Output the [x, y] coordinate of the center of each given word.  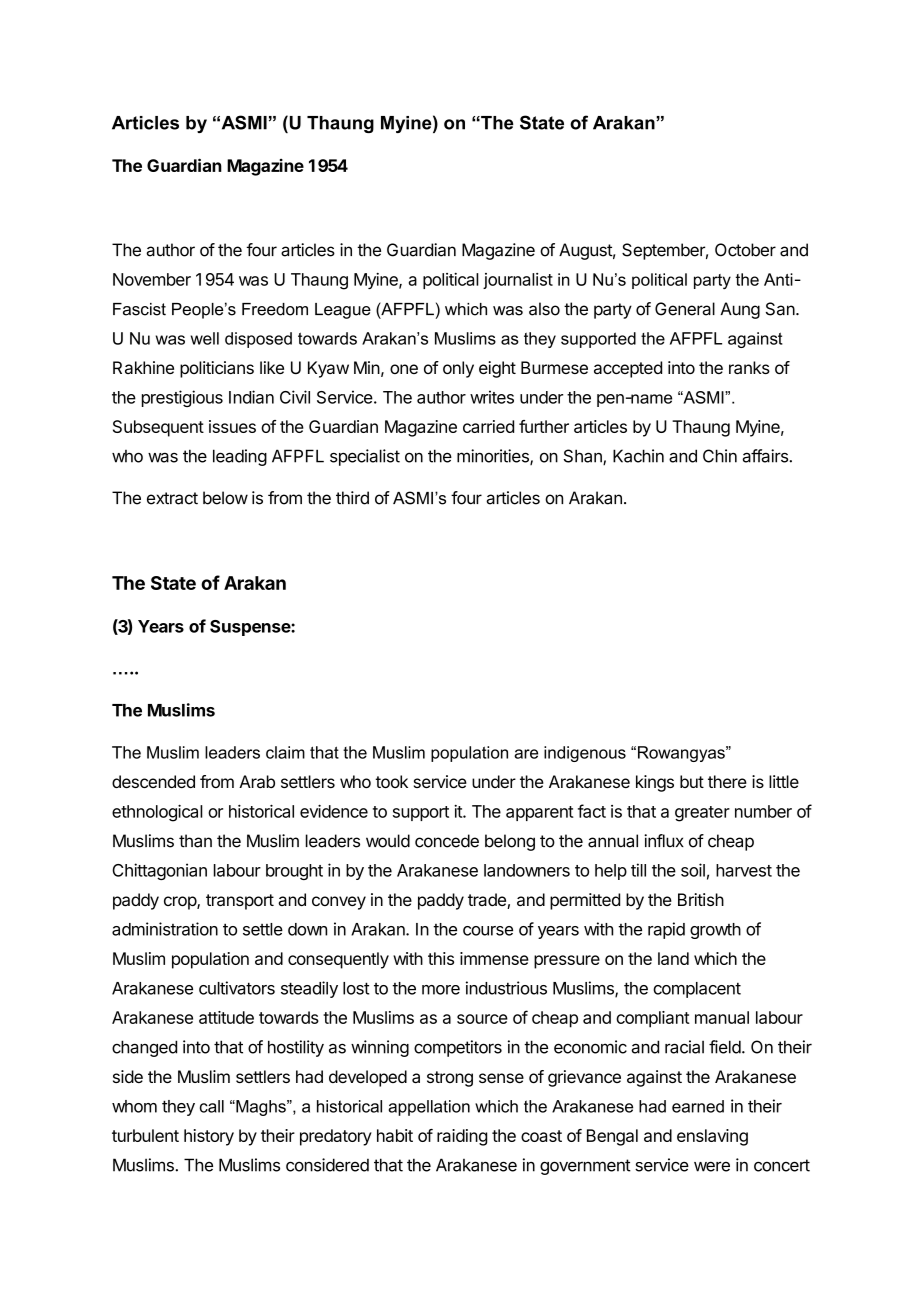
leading [240, 457]
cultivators [237, 988]
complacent [697, 990]
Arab [257, 781]
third [352, 498]
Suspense [251, 628]
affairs [766, 456]
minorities [494, 457]
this [441, 958]
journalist [518, 281]
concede [447, 841]
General [685, 309]
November [152, 279]
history [209, 1137]
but [692, 781]
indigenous [585, 754]
